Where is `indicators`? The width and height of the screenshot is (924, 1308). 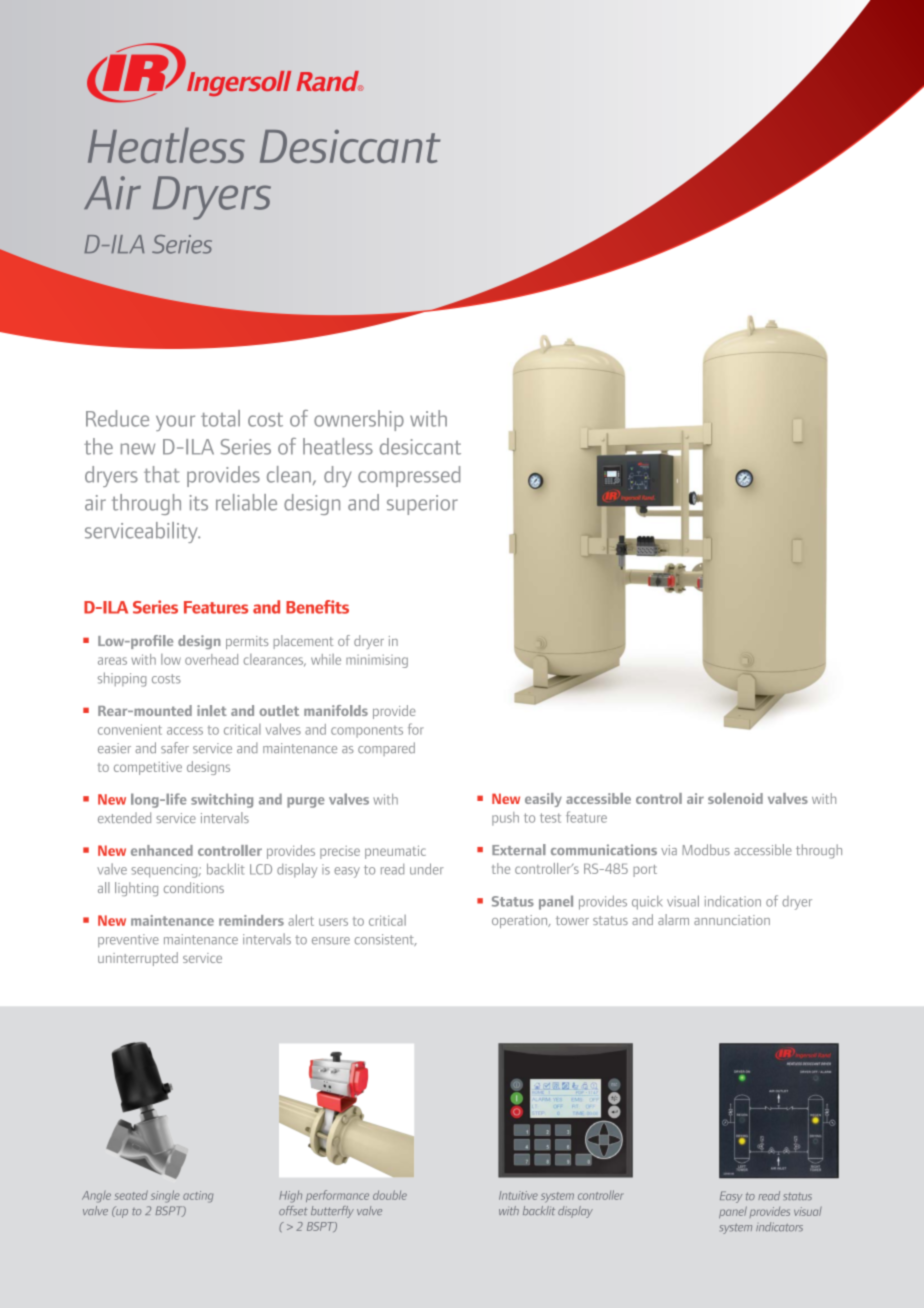
indicators is located at coordinates (779, 1227).
